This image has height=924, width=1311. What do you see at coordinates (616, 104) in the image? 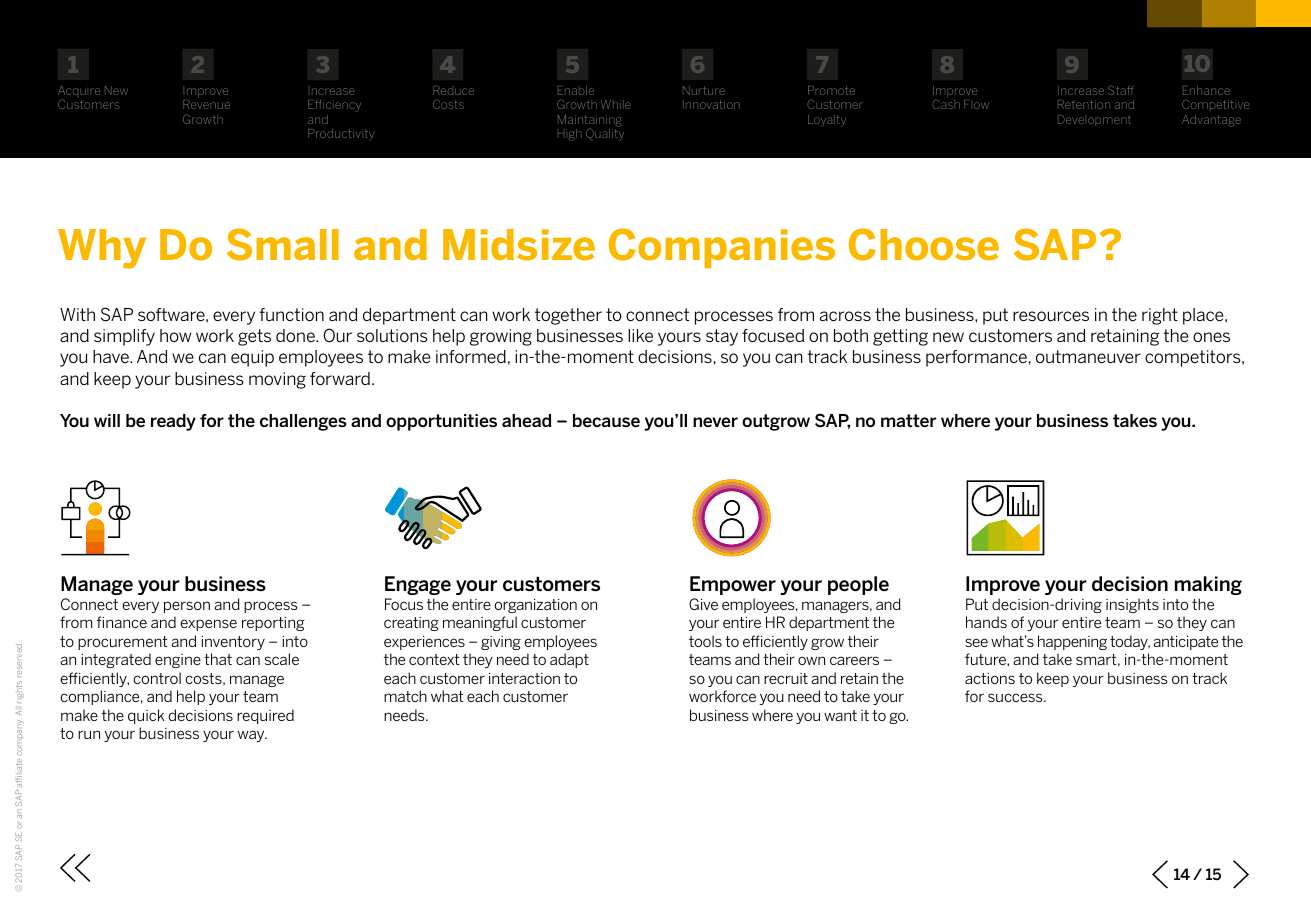
I see `While` at bounding box center [616, 104].
